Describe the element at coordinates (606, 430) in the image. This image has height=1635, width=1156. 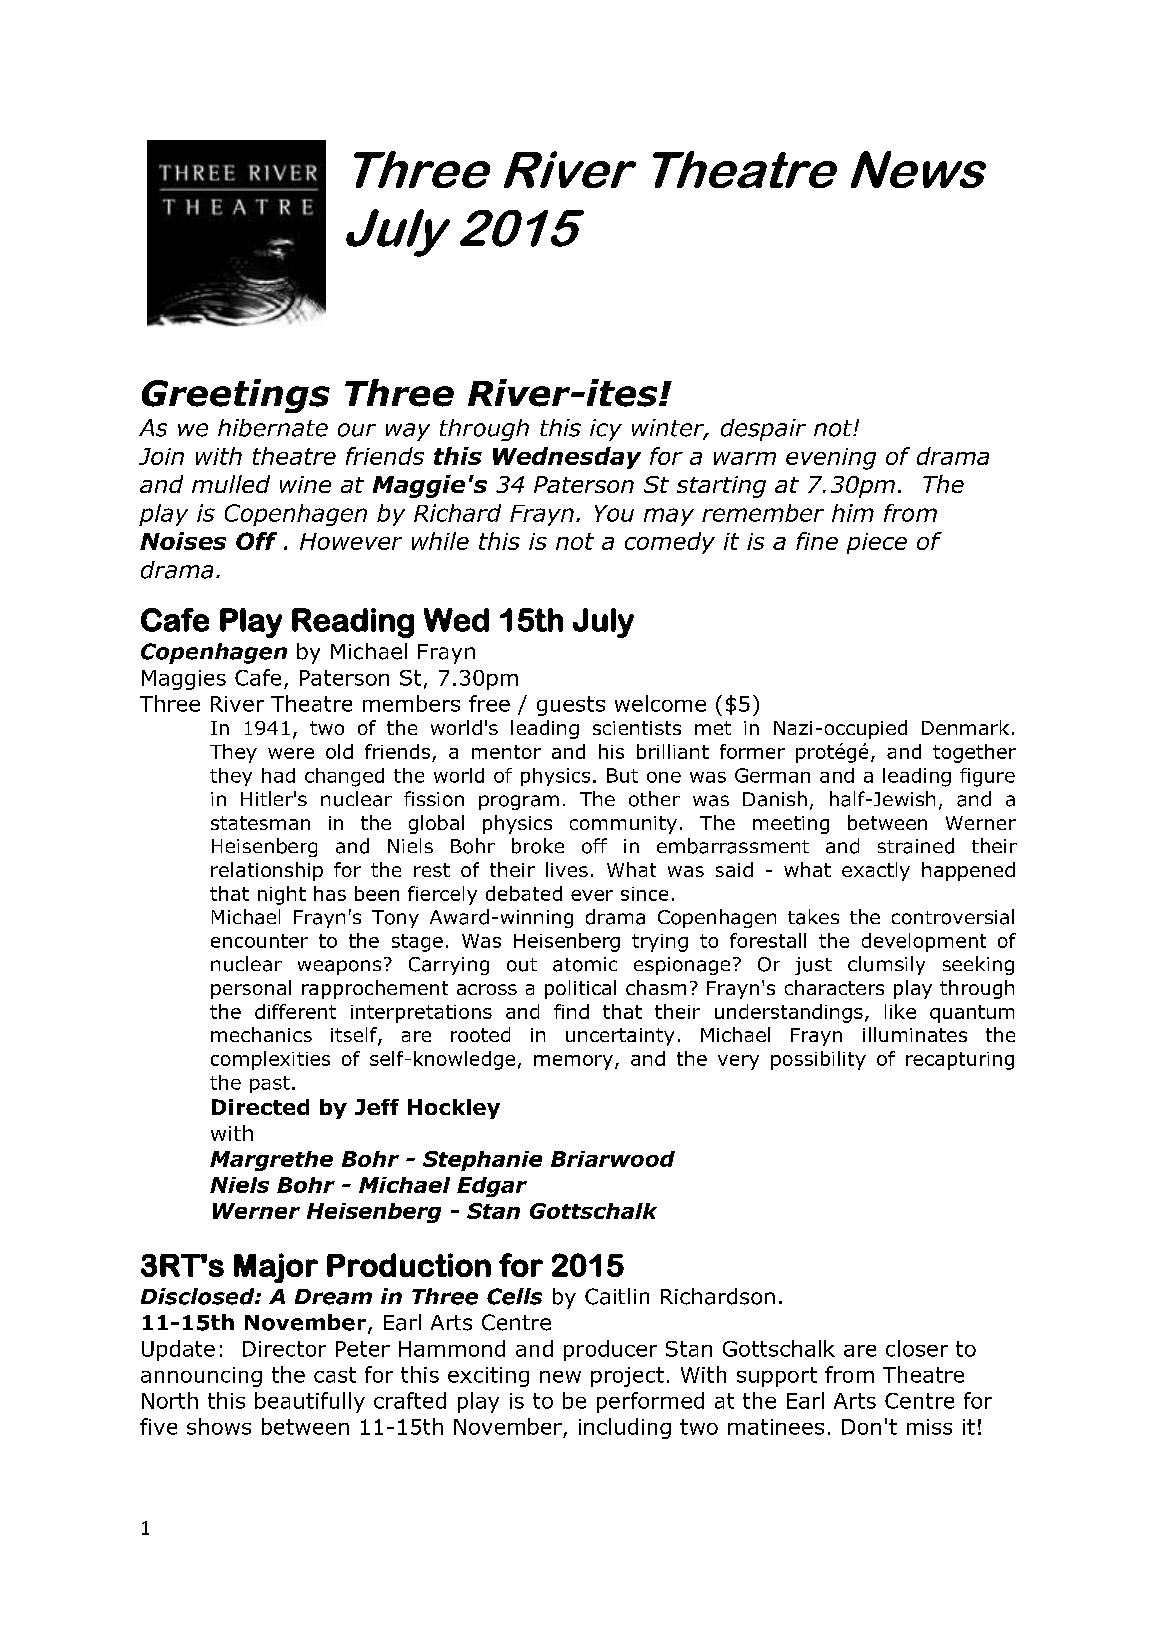
I see `icy` at that location.
